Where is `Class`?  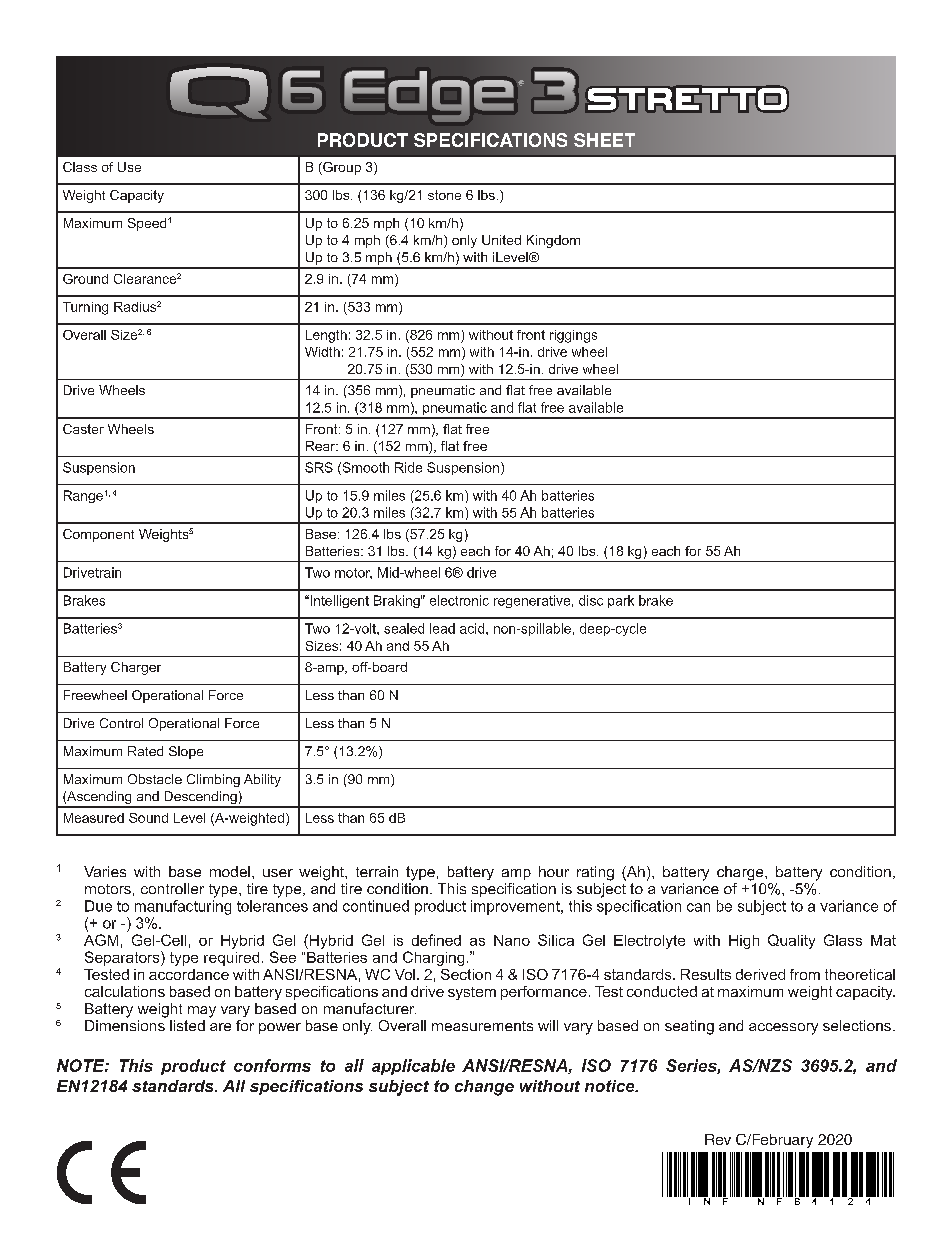
Class is located at coordinates (80, 167).
